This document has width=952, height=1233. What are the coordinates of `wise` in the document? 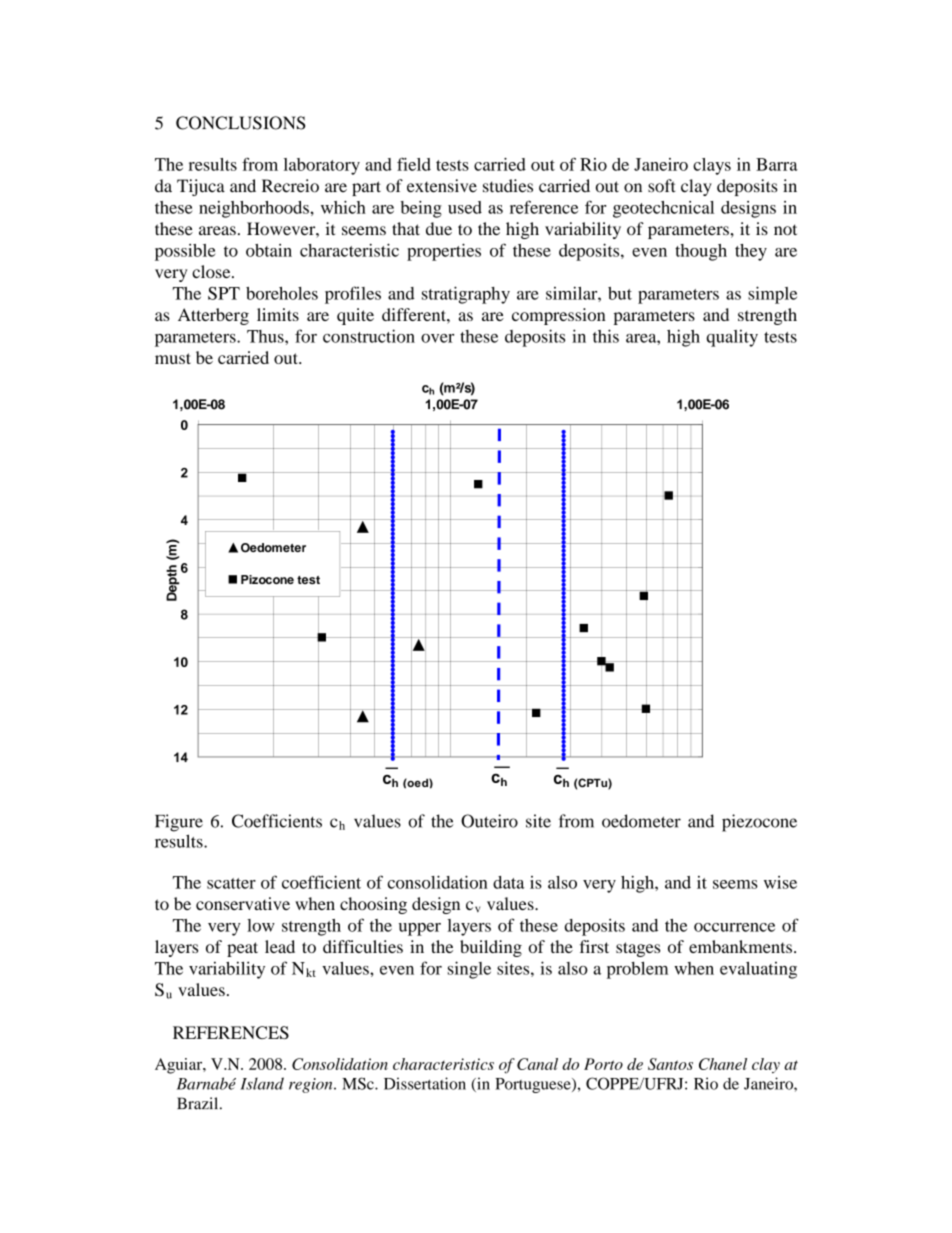 It's located at (780, 882).
